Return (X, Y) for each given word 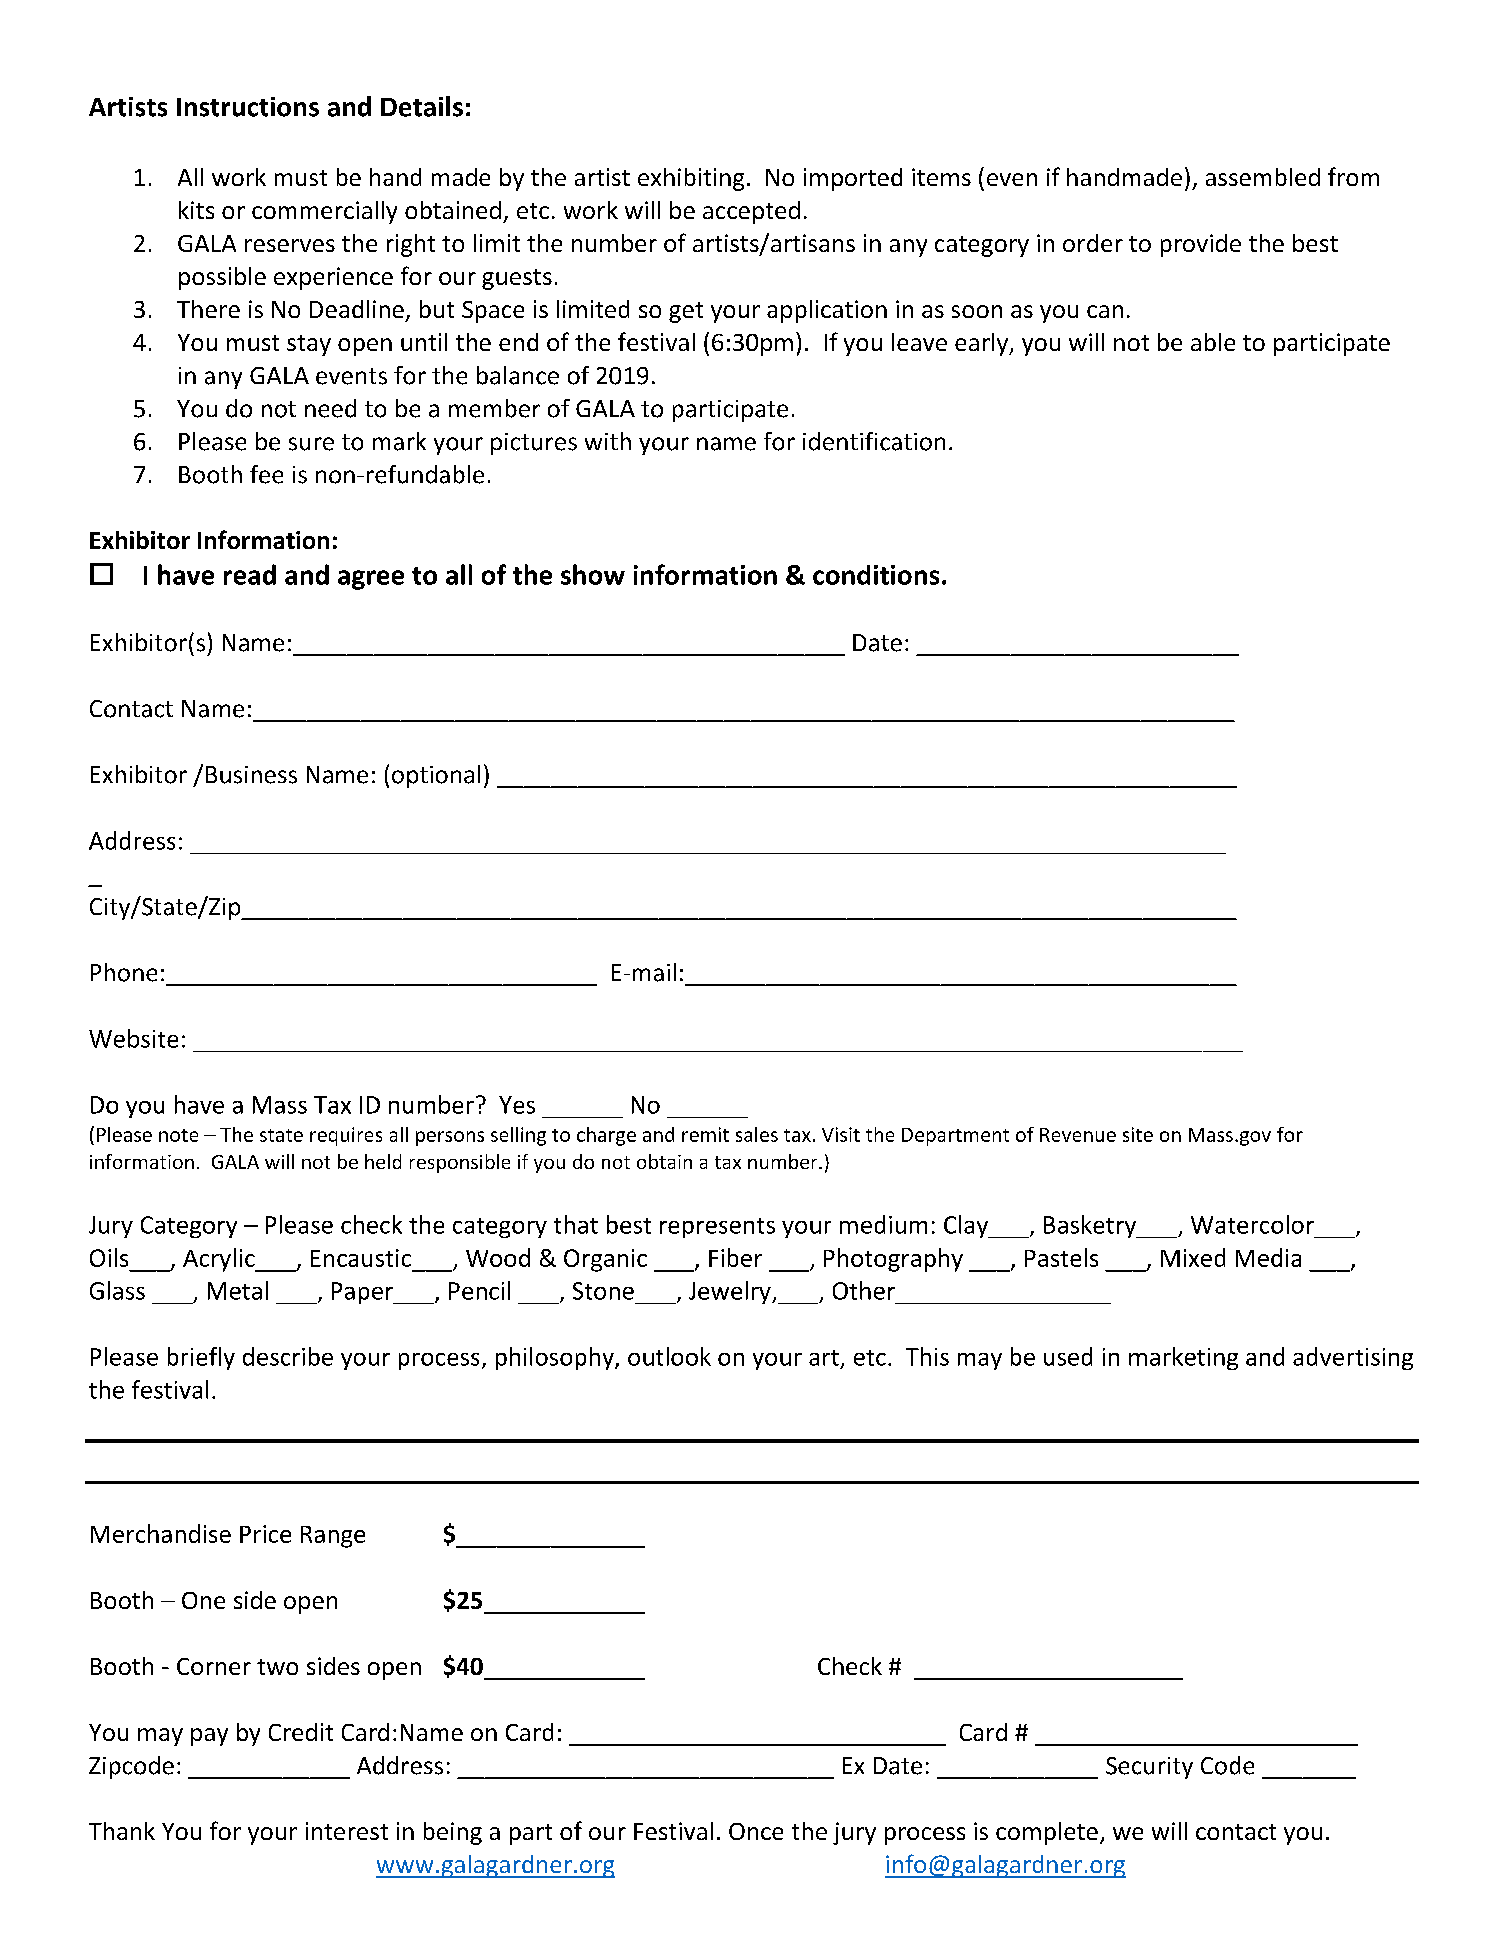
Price (265, 1534)
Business (251, 775)
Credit (301, 1732)
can (1105, 311)
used (1068, 1356)
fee (266, 474)
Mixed (1193, 1257)
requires (346, 1136)
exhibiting (691, 179)
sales (757, 1134)
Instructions (248, 107)
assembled (1263, 177)
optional (436, 776)
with (608, 441)
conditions (876, 575)
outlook (669, 1356)
